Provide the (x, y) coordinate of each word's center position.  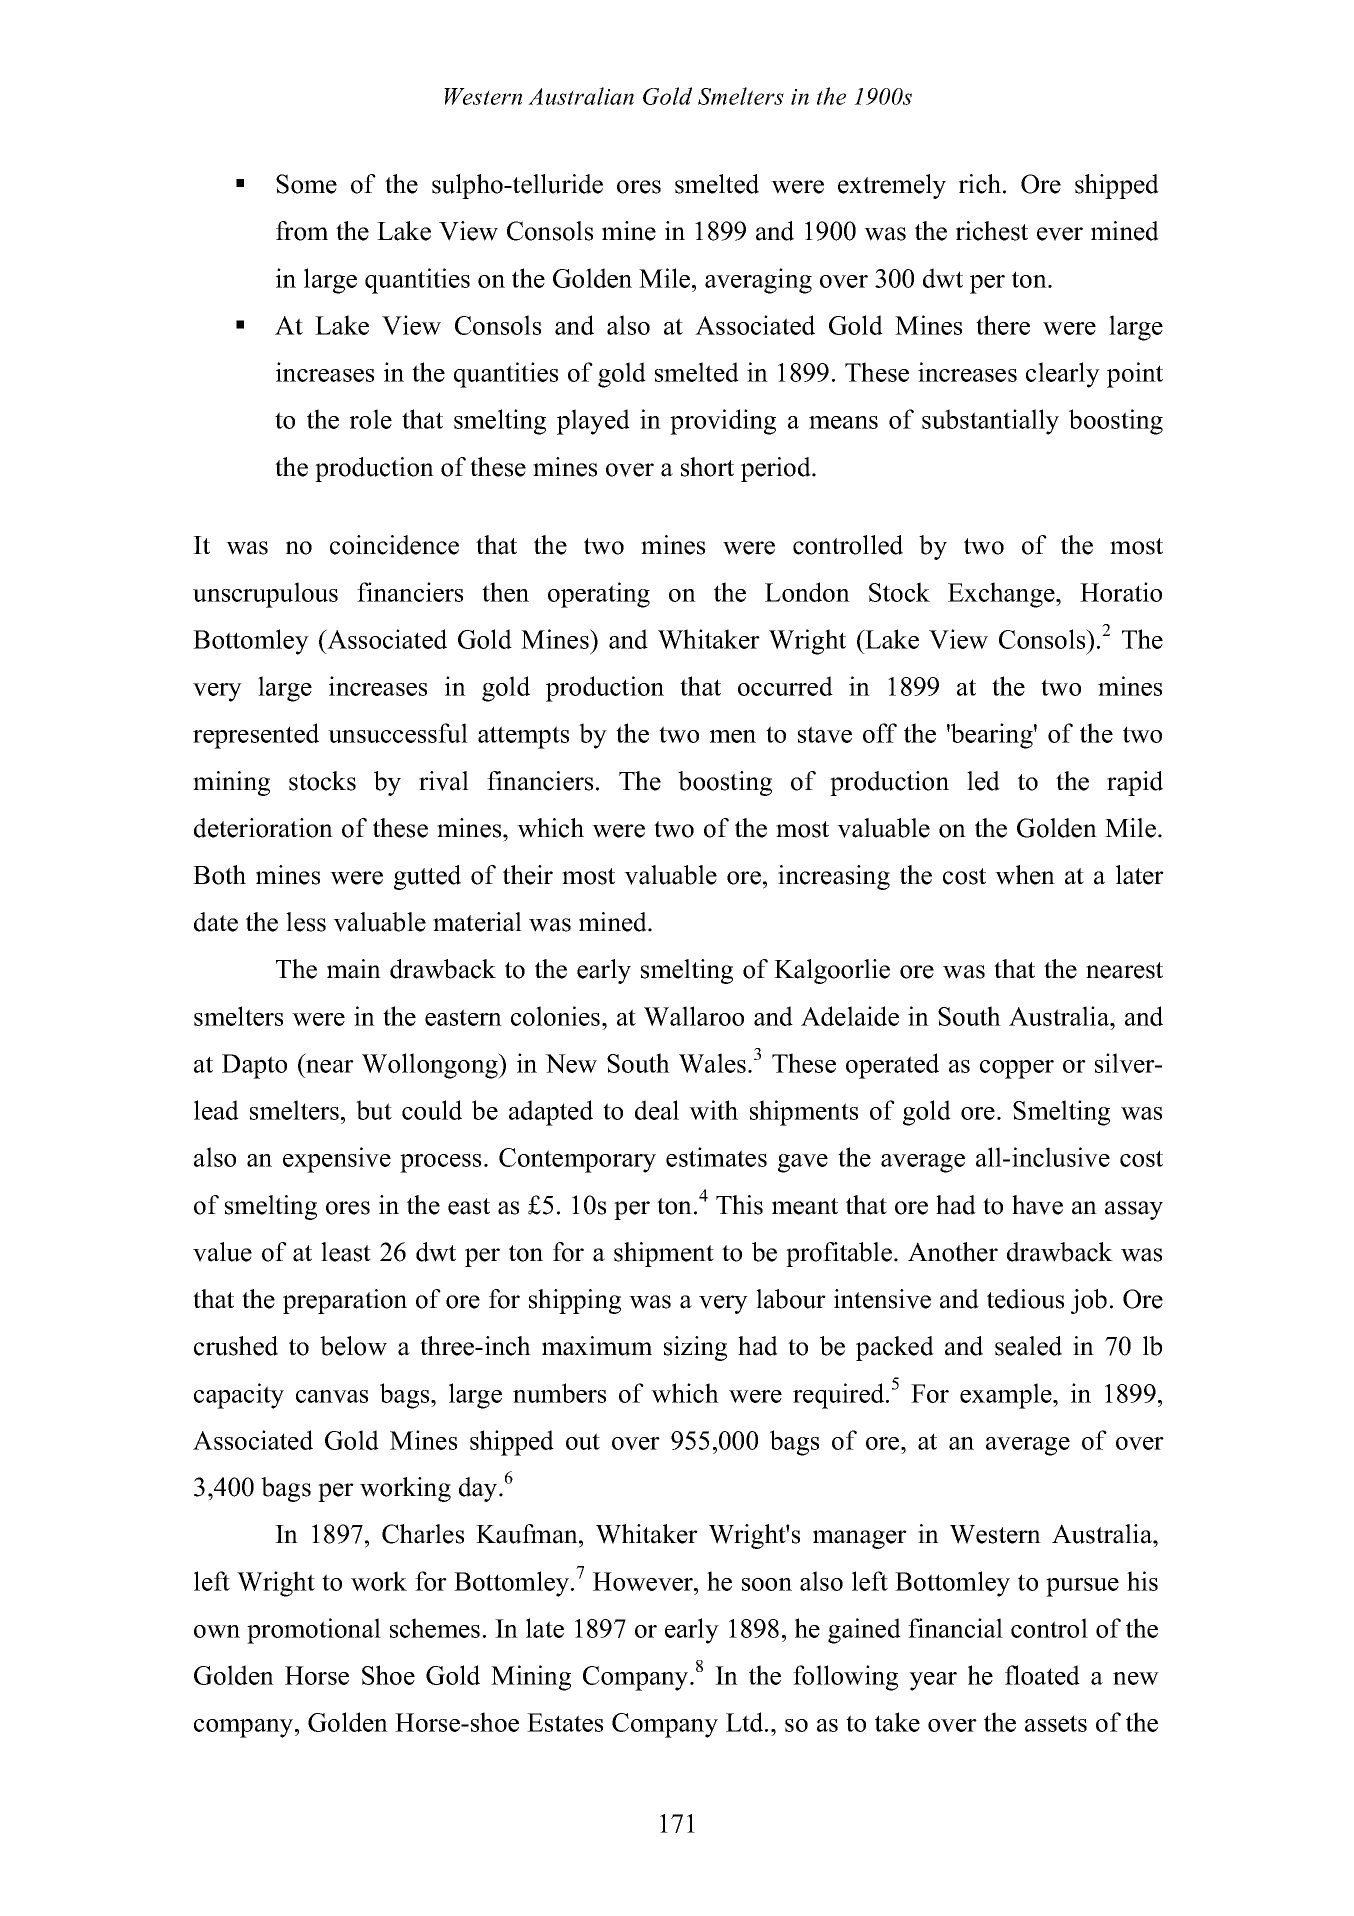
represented (256, 736)
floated (1042, 1675)
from (302, 231)
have (1037, 1205)
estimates (716, 1157)
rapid (1135, 783)
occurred (785, 686)
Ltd (746, 1722)
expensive (337, 1160)
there (1003, 325)
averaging (758, 281)
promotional (314, 1631)
